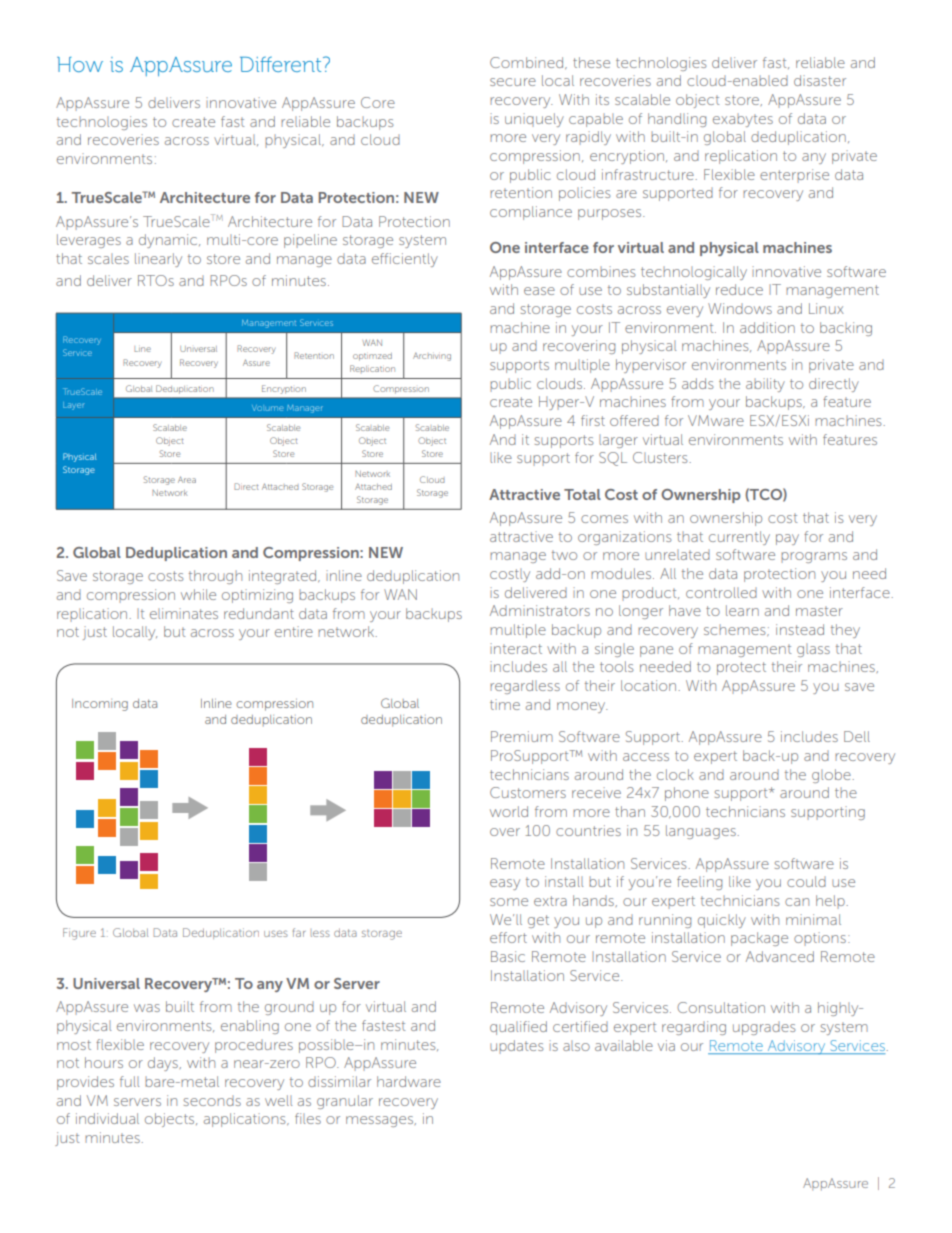 The height and width of the image is (1233, 952). I want to click on days, so click(164, 1064).
